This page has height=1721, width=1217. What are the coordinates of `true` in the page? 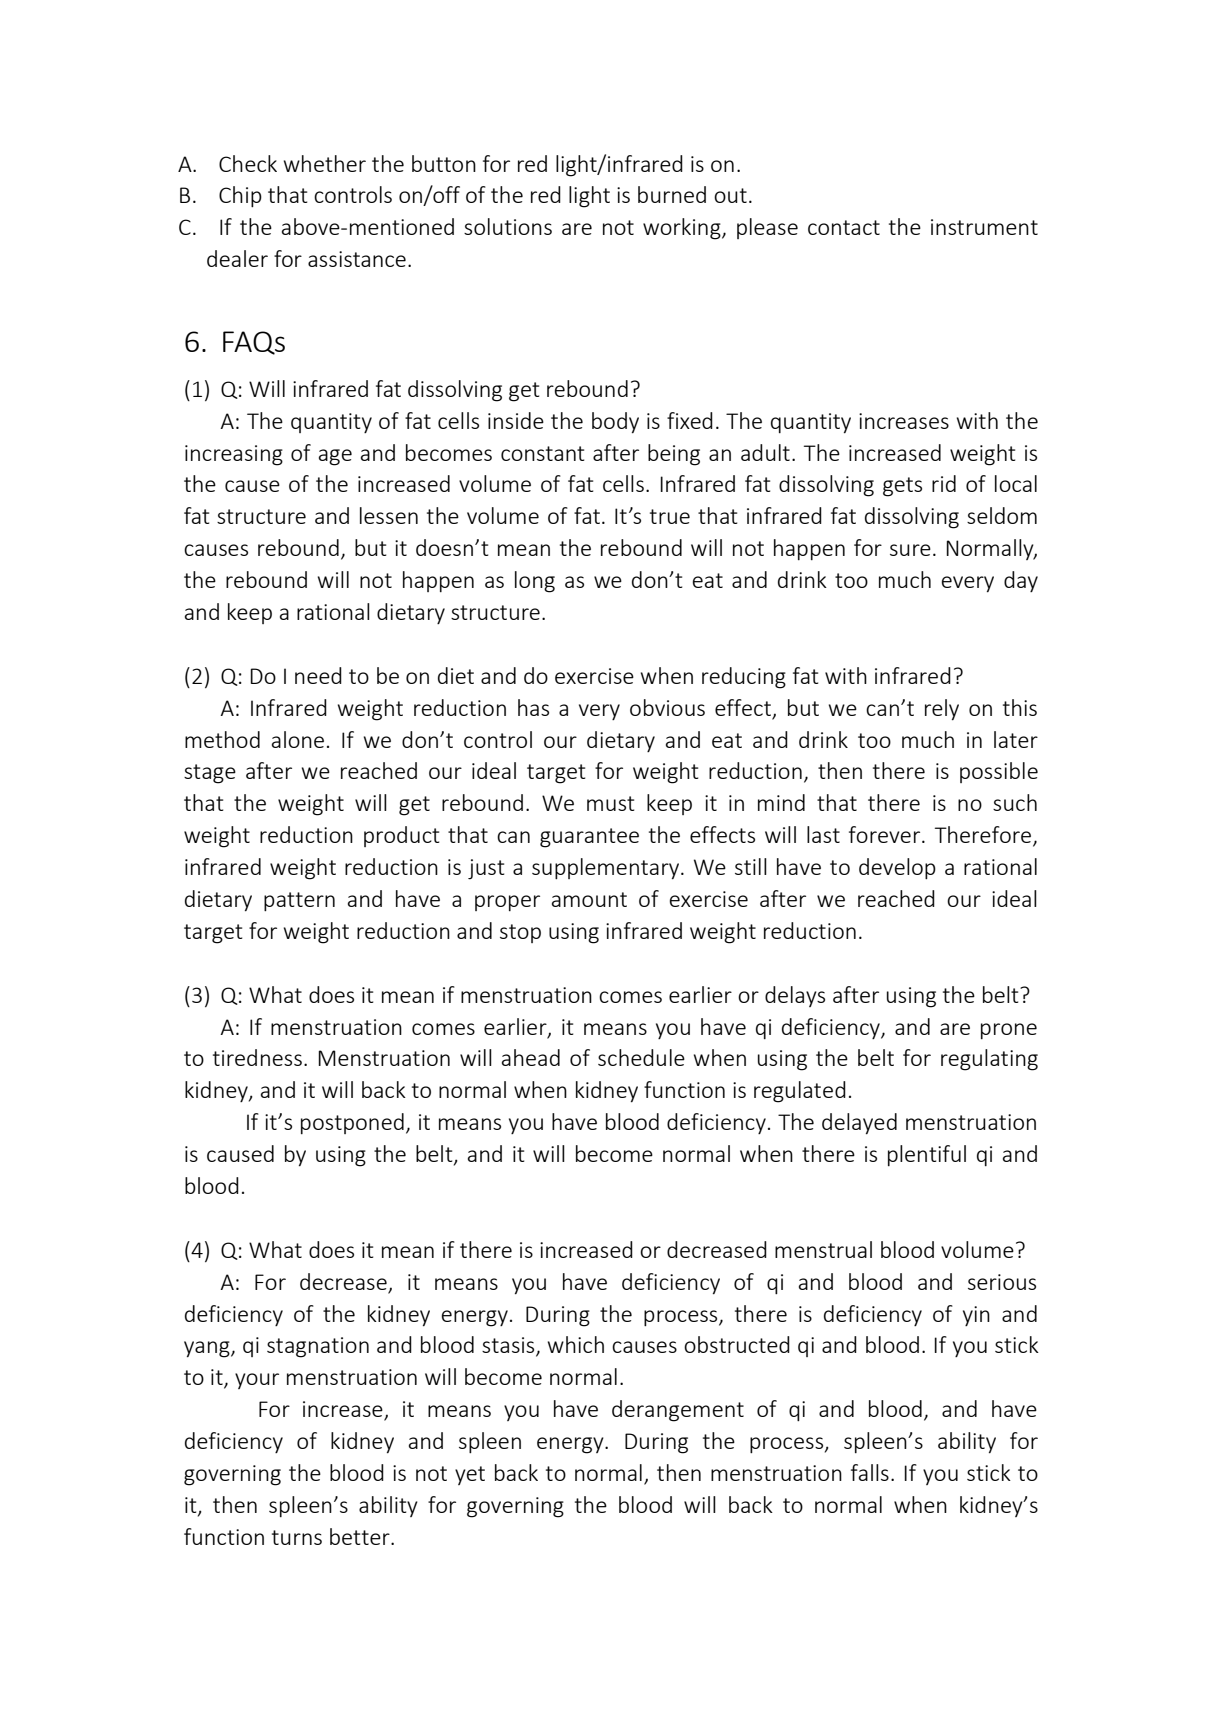 It's located at (670, 516).
